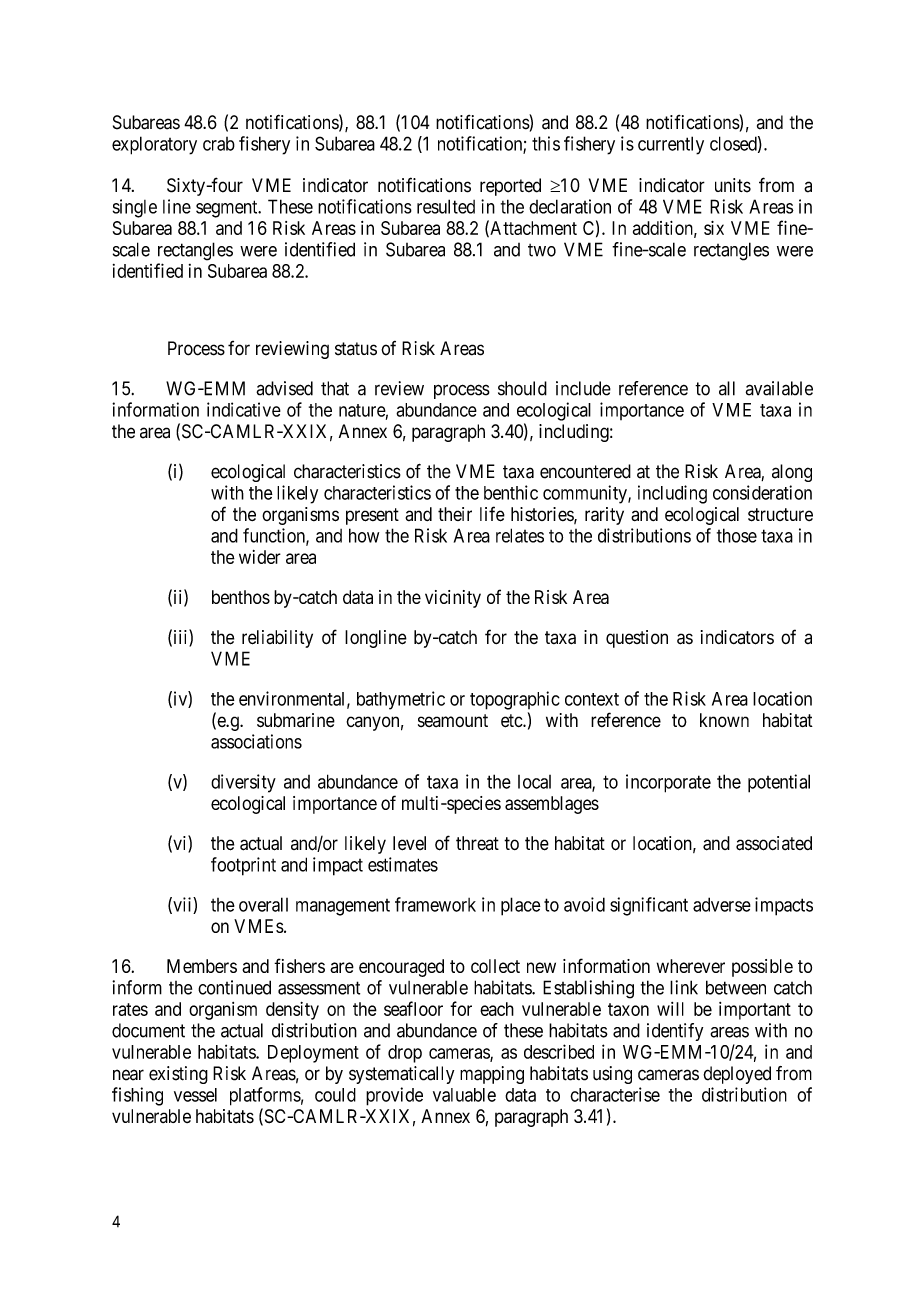 This page has height=1308, width=924. What do you see at coordinates (178, 1075) in the page?
I see `existing` at bounding box center [178, 1075].
